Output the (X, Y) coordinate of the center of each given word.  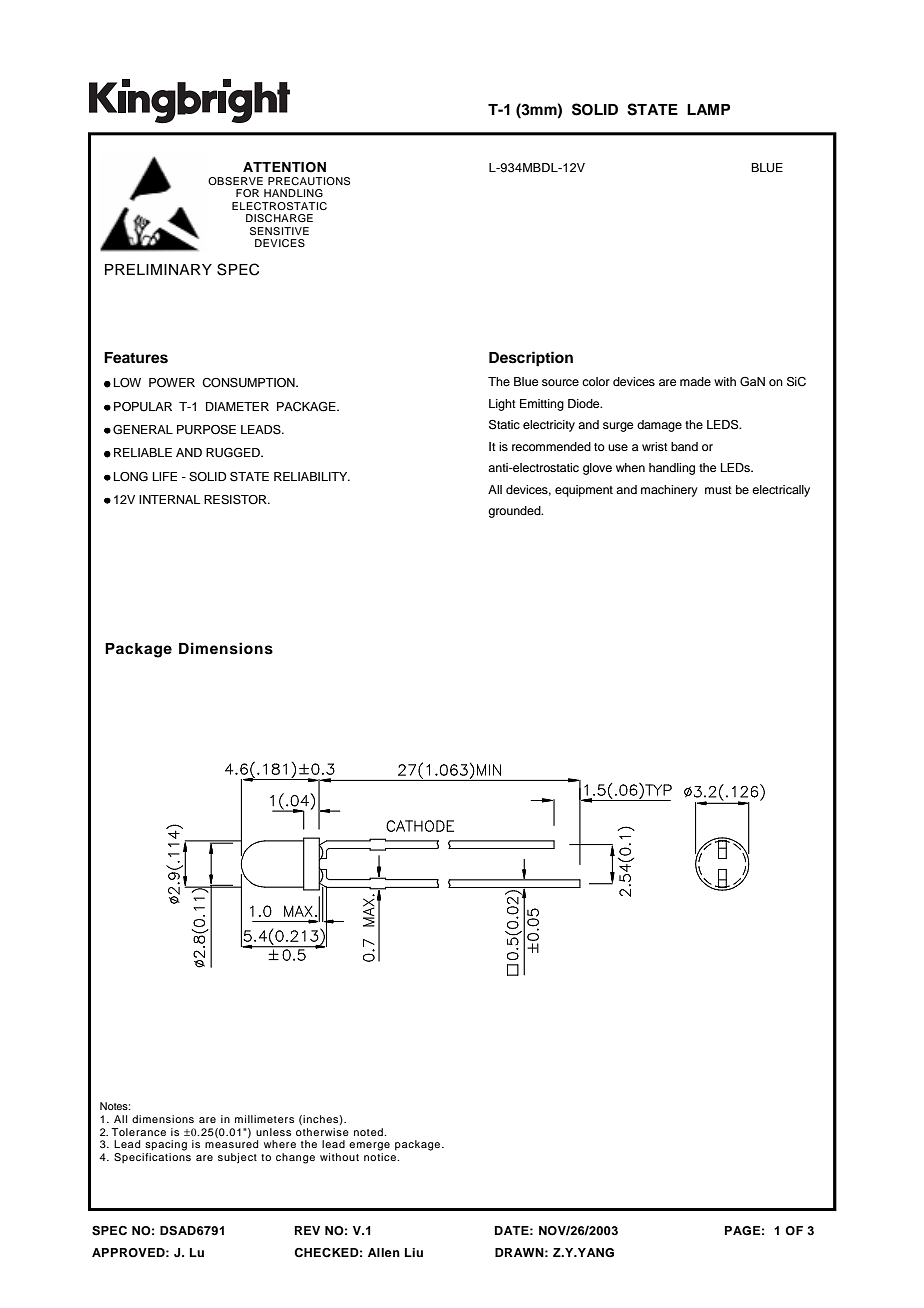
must (718, 490)
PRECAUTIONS (309, 181)
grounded (515, 512)
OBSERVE (235, 181)
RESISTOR (236, 500)
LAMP (708, 109)
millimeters (264, 1119)
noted (368, 1132)
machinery (669, 491)
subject (237, 1158)
